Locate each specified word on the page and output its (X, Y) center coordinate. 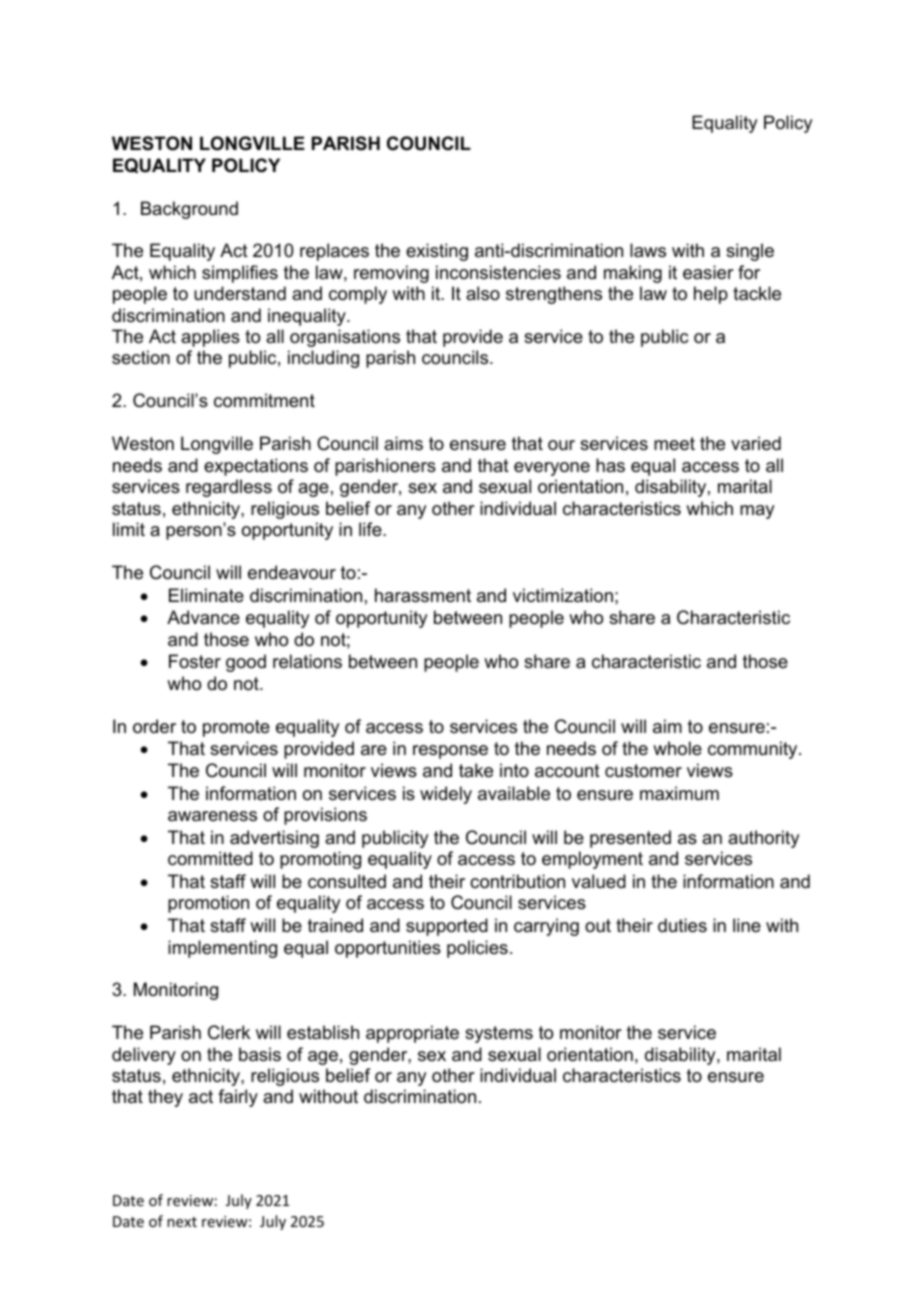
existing (437, 252)
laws (648, 250)
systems (499, 1034)
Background (189, 210)
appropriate (412, 1034)
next (182, 1222)
